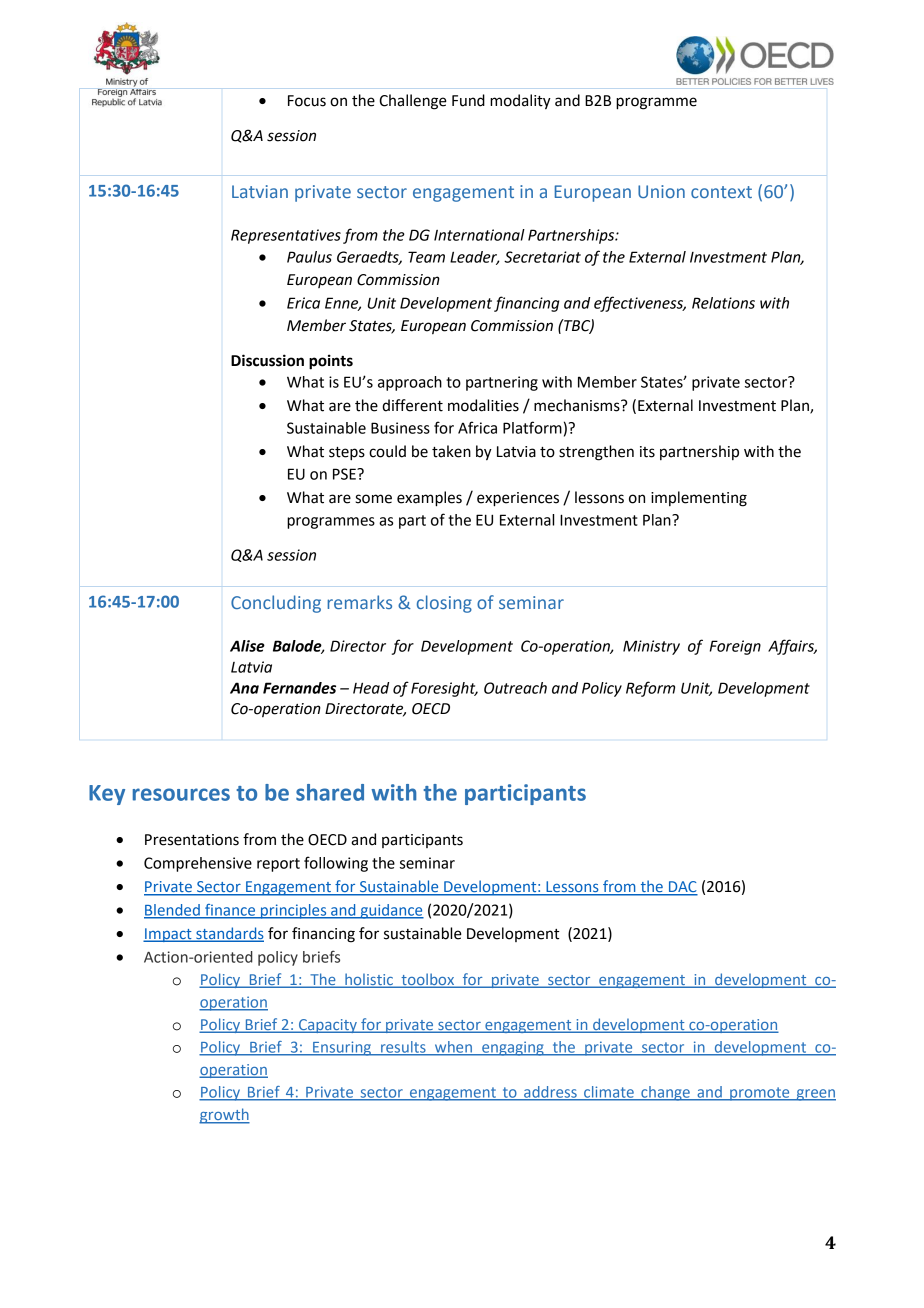 The height and width of the image is (1308, 924). Describe the element at coordinates (307, 101) in the image. I see `Focus` at that location.
